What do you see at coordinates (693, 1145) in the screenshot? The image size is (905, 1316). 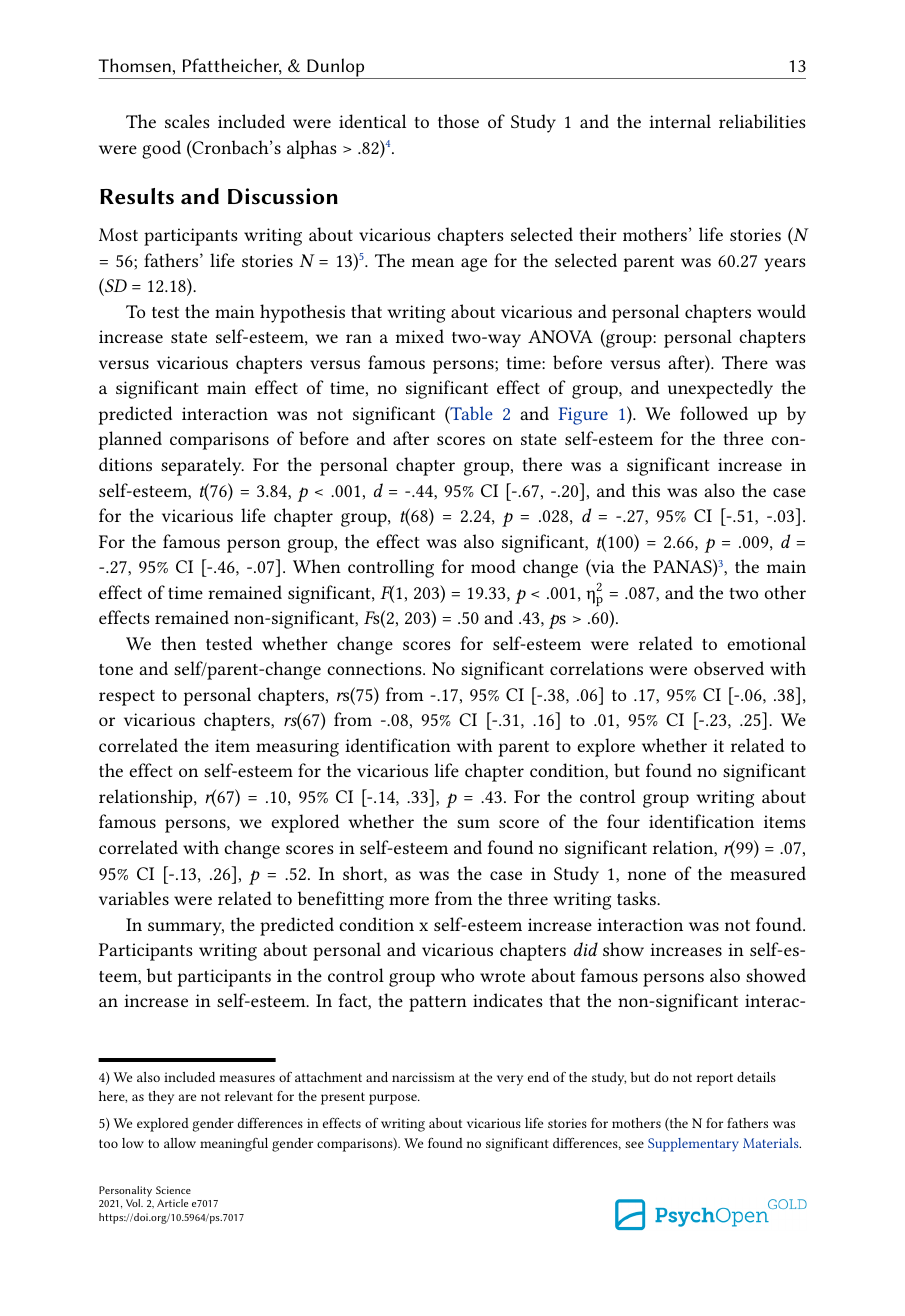 I see `Supplementary` at bounding box center [693, 1145].
